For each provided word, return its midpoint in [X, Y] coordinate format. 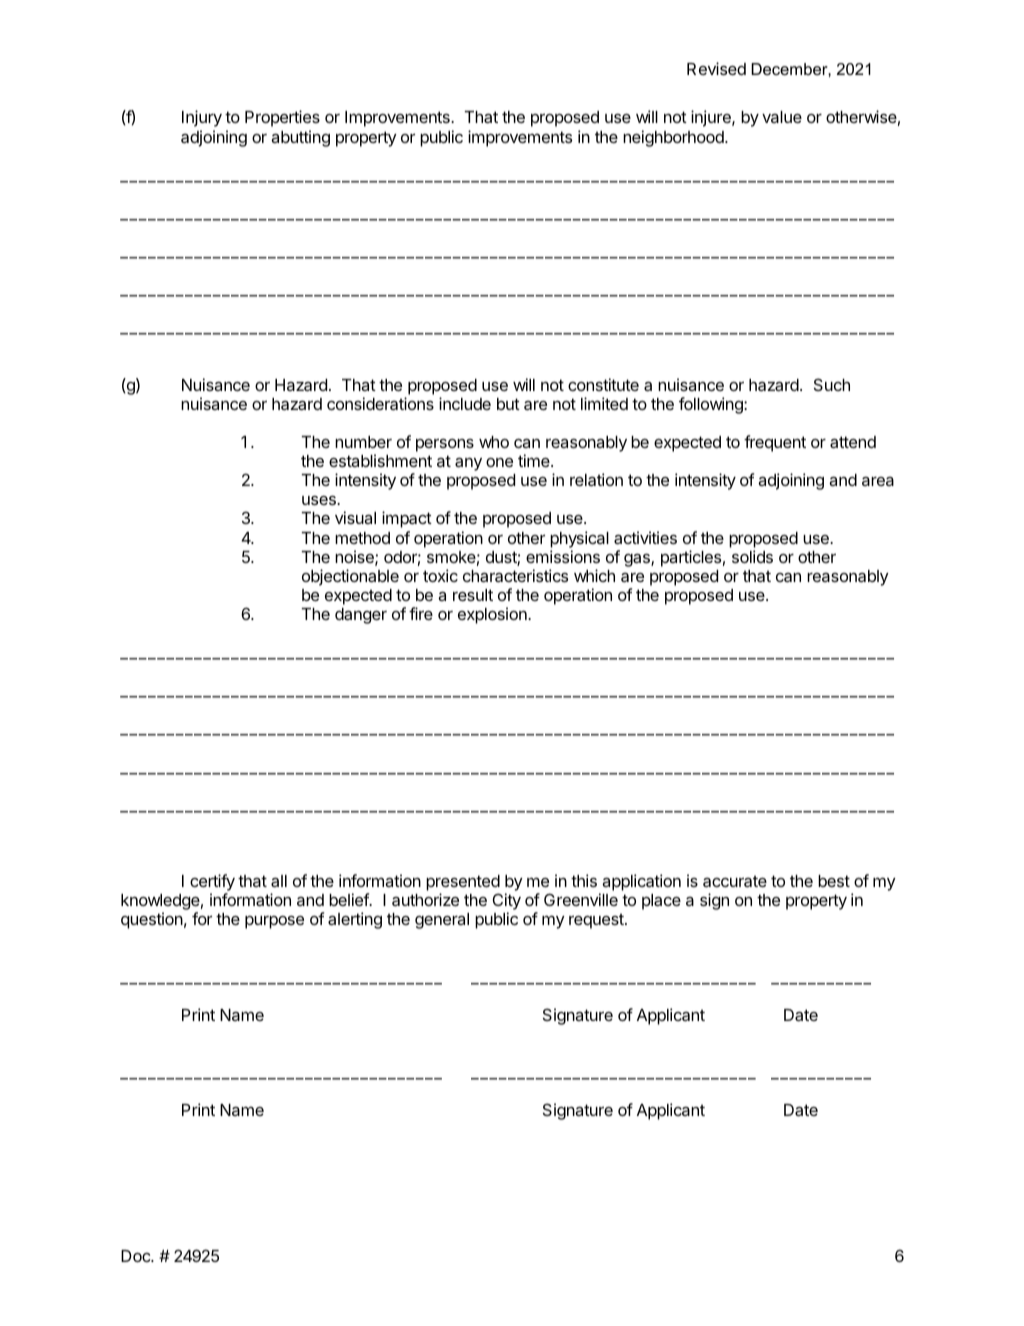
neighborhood [674, 138]
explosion [493, 615]
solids [752, 556]
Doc [136, 1256]
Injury [202, 118]
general [442, 921]
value [782, 117]
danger [361, 616]
